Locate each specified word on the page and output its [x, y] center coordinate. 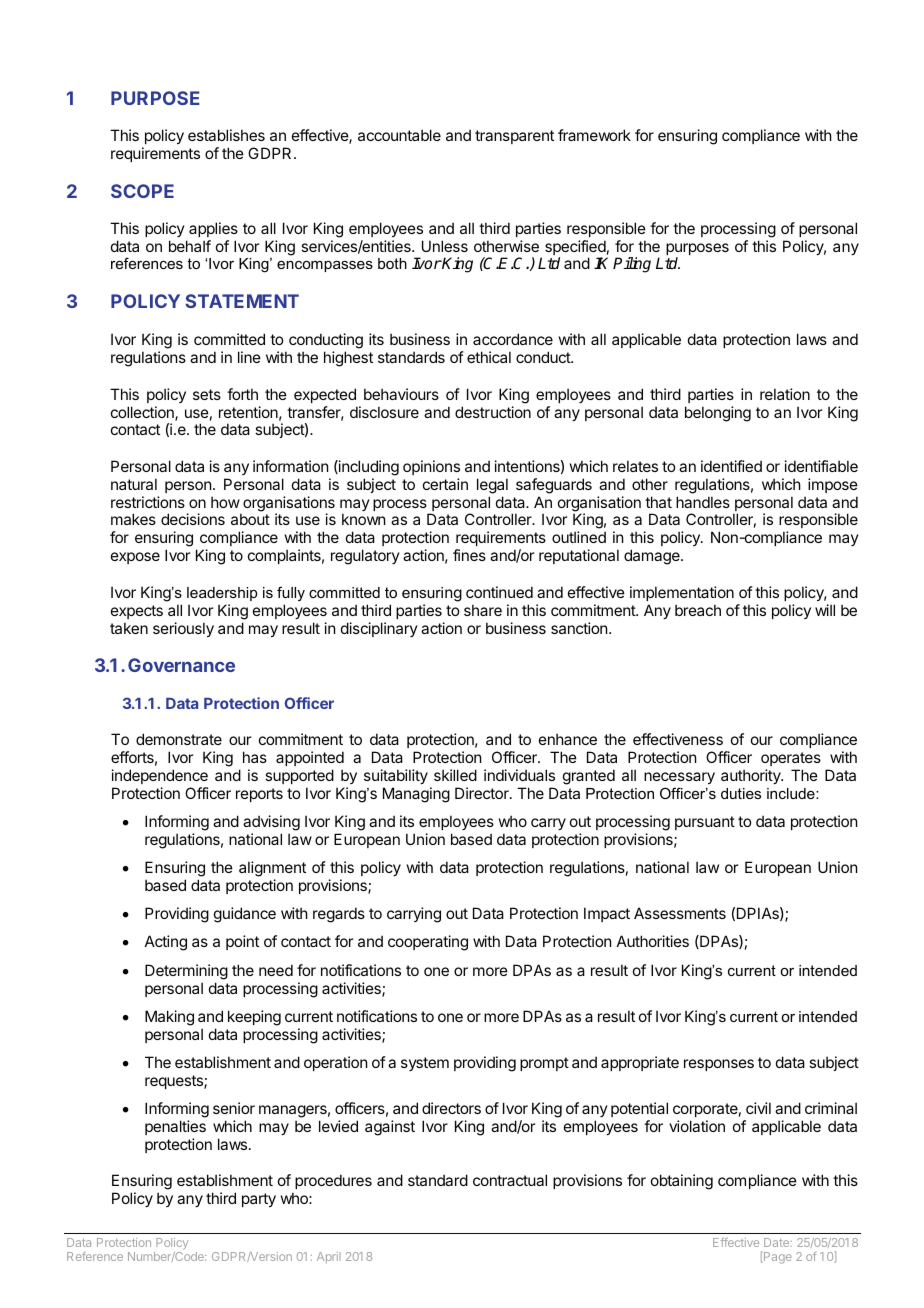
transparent [514, 137]
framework [594, 135]
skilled [455, 775]
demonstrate [179, 739]
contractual [510, 1180]
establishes [226, 135]
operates [791, 759]
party [259, 1200]
